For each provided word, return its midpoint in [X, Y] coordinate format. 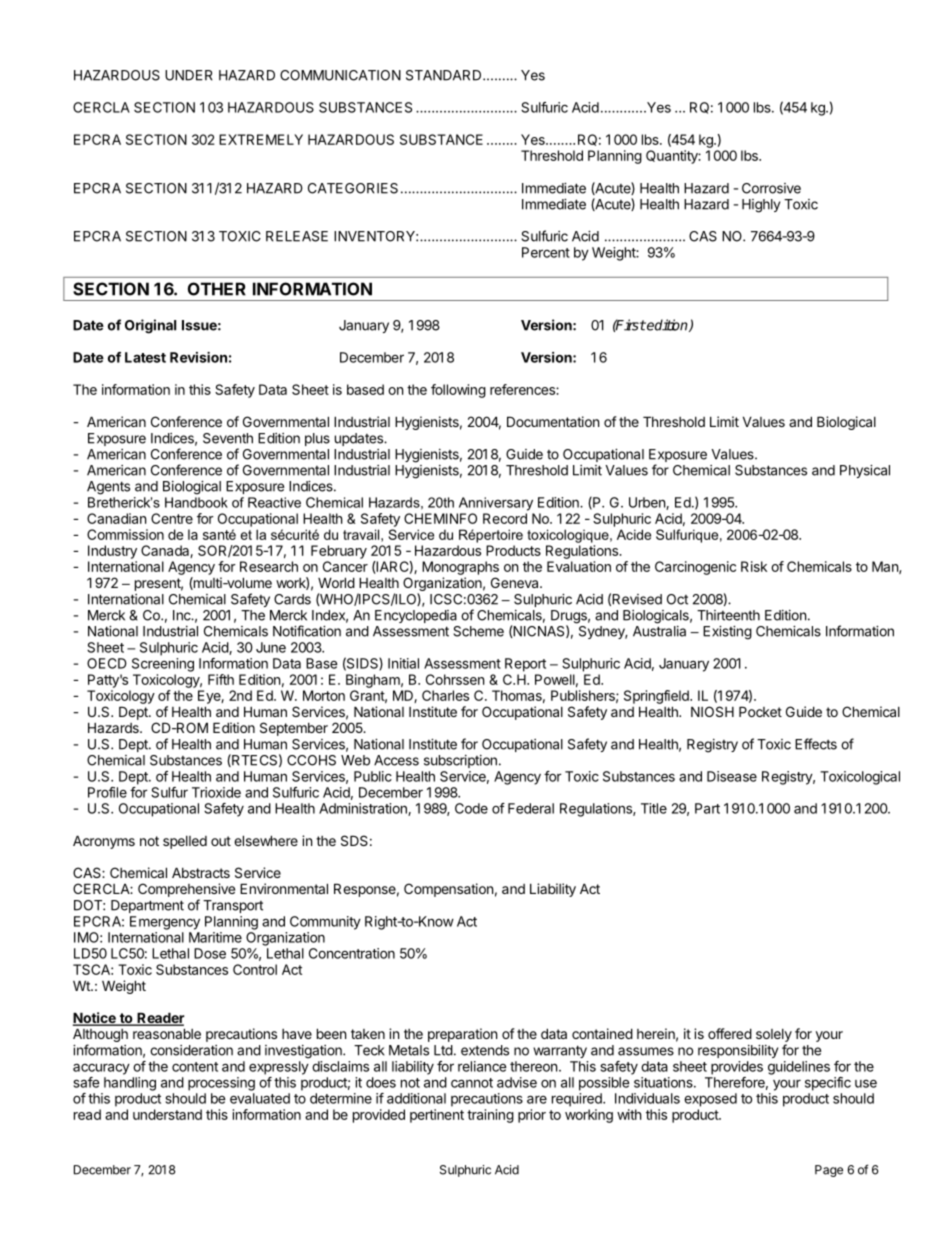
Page [829, 1171]
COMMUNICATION [340, 75]
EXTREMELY [261, 139]
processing [221, 1084]
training [490, 1116]
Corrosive [771, 188]
